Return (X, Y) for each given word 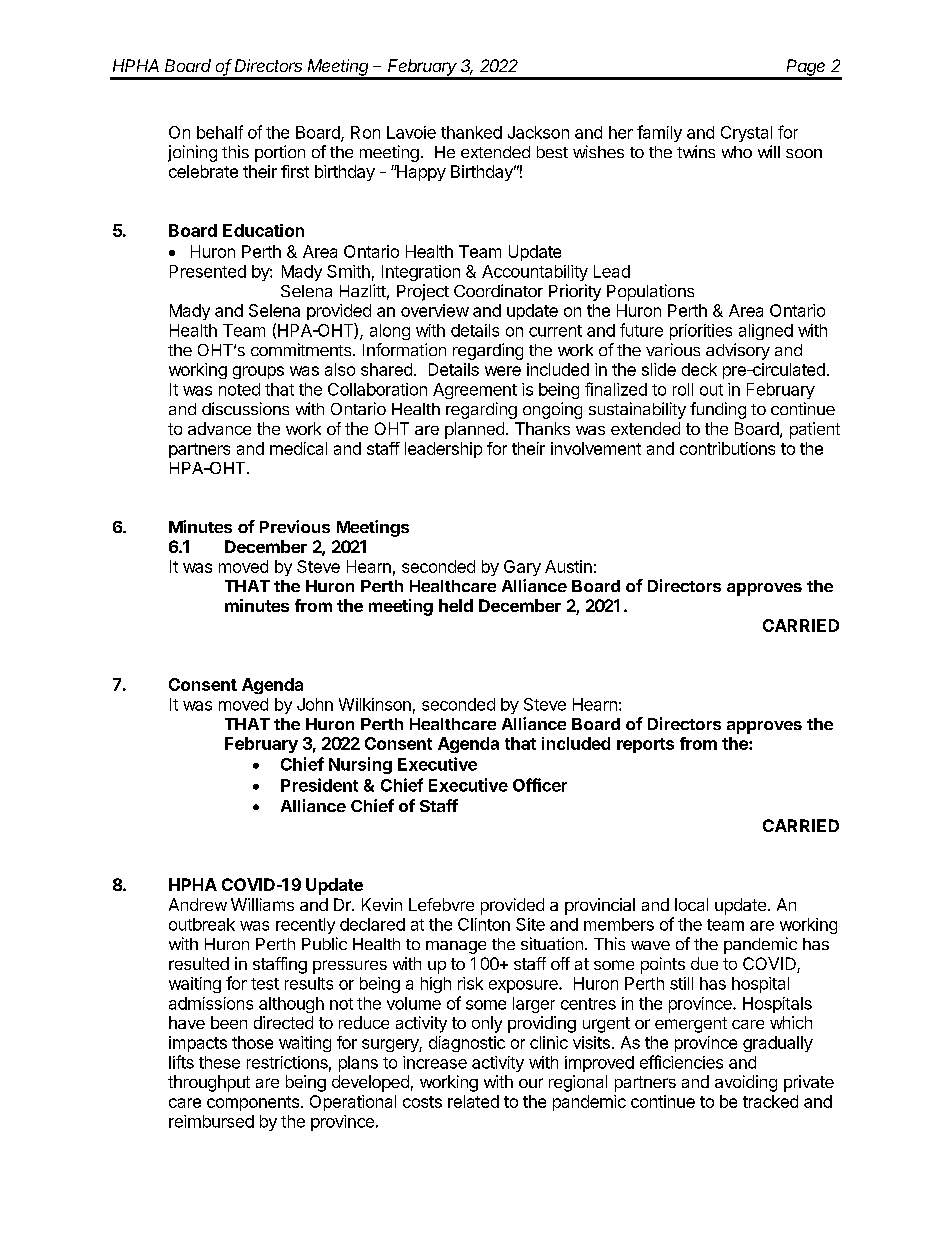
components (253, 1103)
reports (645, 745)
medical (298, 448)
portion (280, 153)
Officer (540, 785)
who (737, 152)
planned (474, 430)
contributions (727, 448)
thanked (471, 132)
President (319, 785)
